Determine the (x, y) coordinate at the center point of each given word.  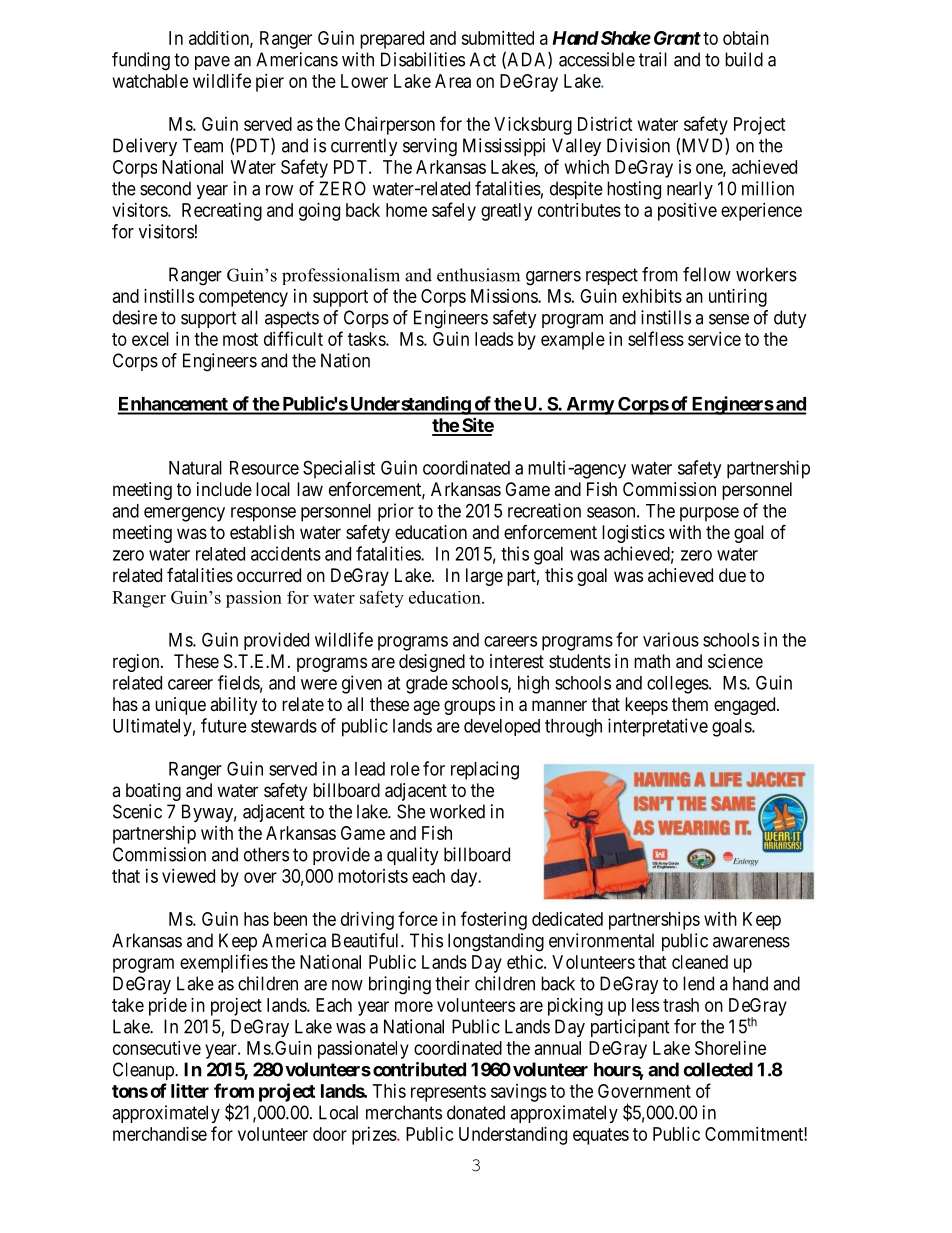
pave (212, 63)
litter (190, 1090)
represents (448, 1093)
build (744, 59)
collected (718, 1069)
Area (453, 81)
